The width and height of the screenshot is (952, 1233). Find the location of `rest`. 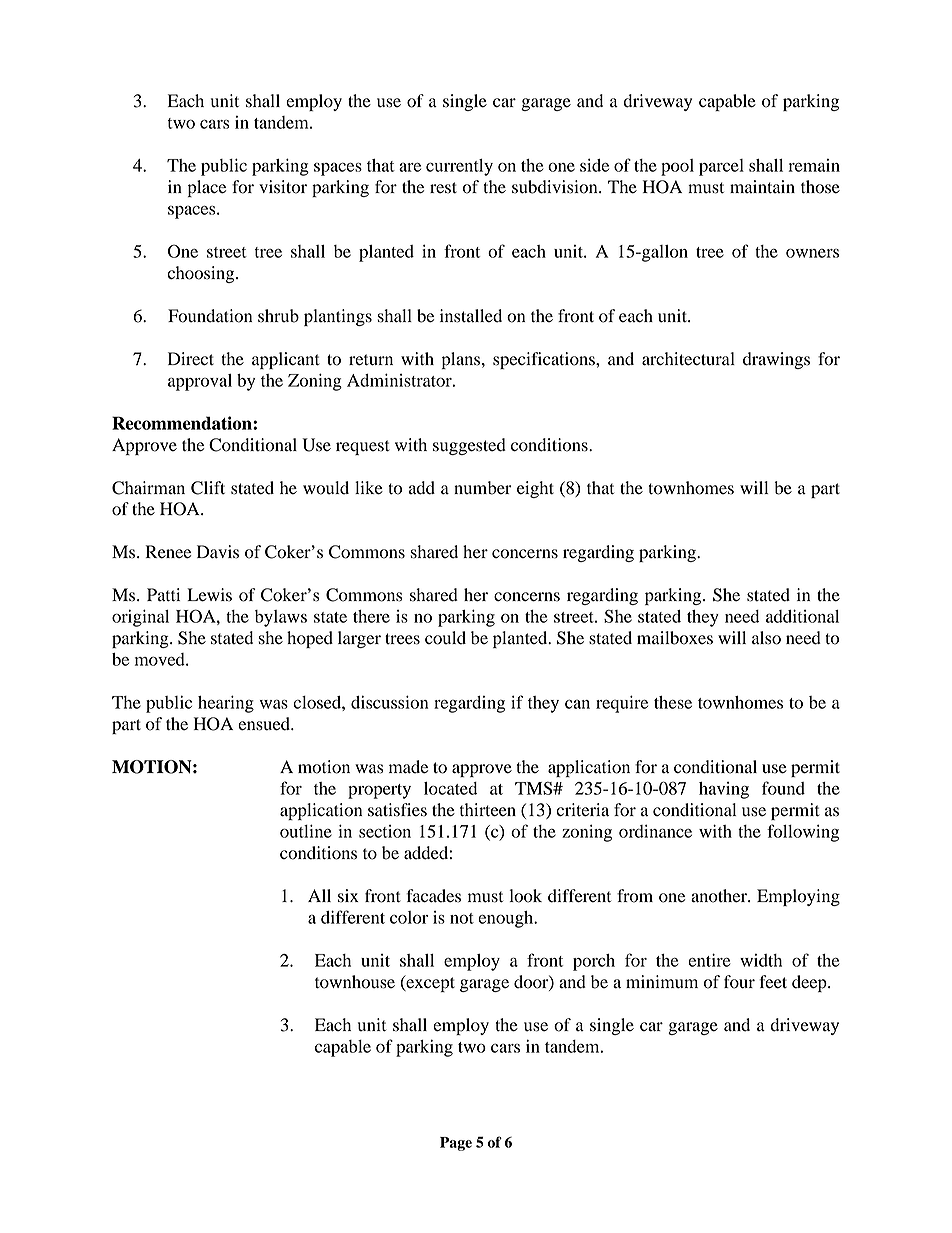

rest is located at coordinates (443, 188).
